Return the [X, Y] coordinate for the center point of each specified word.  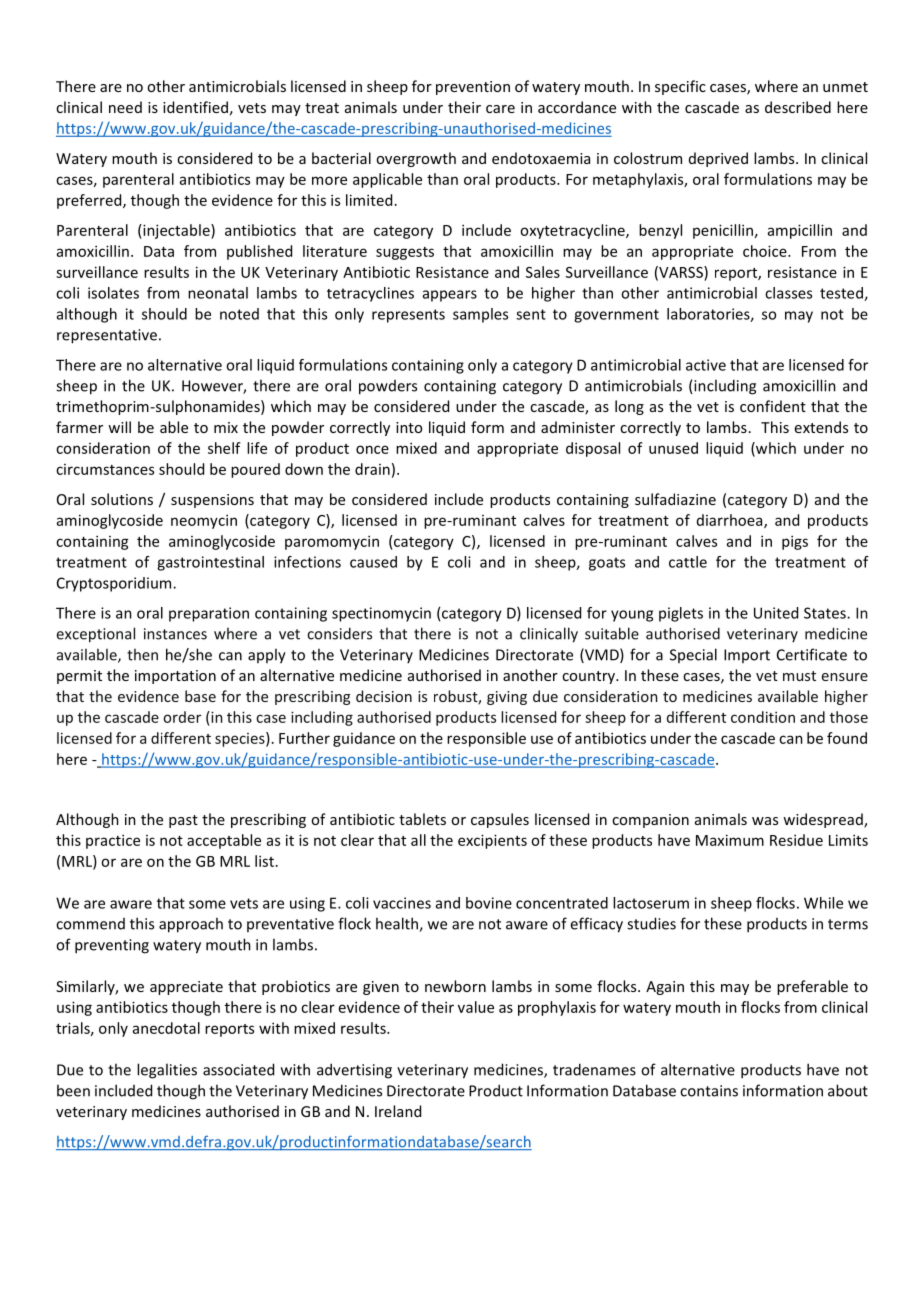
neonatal [218, 293]
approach [191, 925]
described [798, 107]
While [823, 903]
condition [763, 717]
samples [480, 315]
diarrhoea [731, 521]
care [500, 109]
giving [507, 698]
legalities [167, 1071]
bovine [489, 903]
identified [195, 107]
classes [788, 293]
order [182, 717]
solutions [122, 499]
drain [372, 469]
